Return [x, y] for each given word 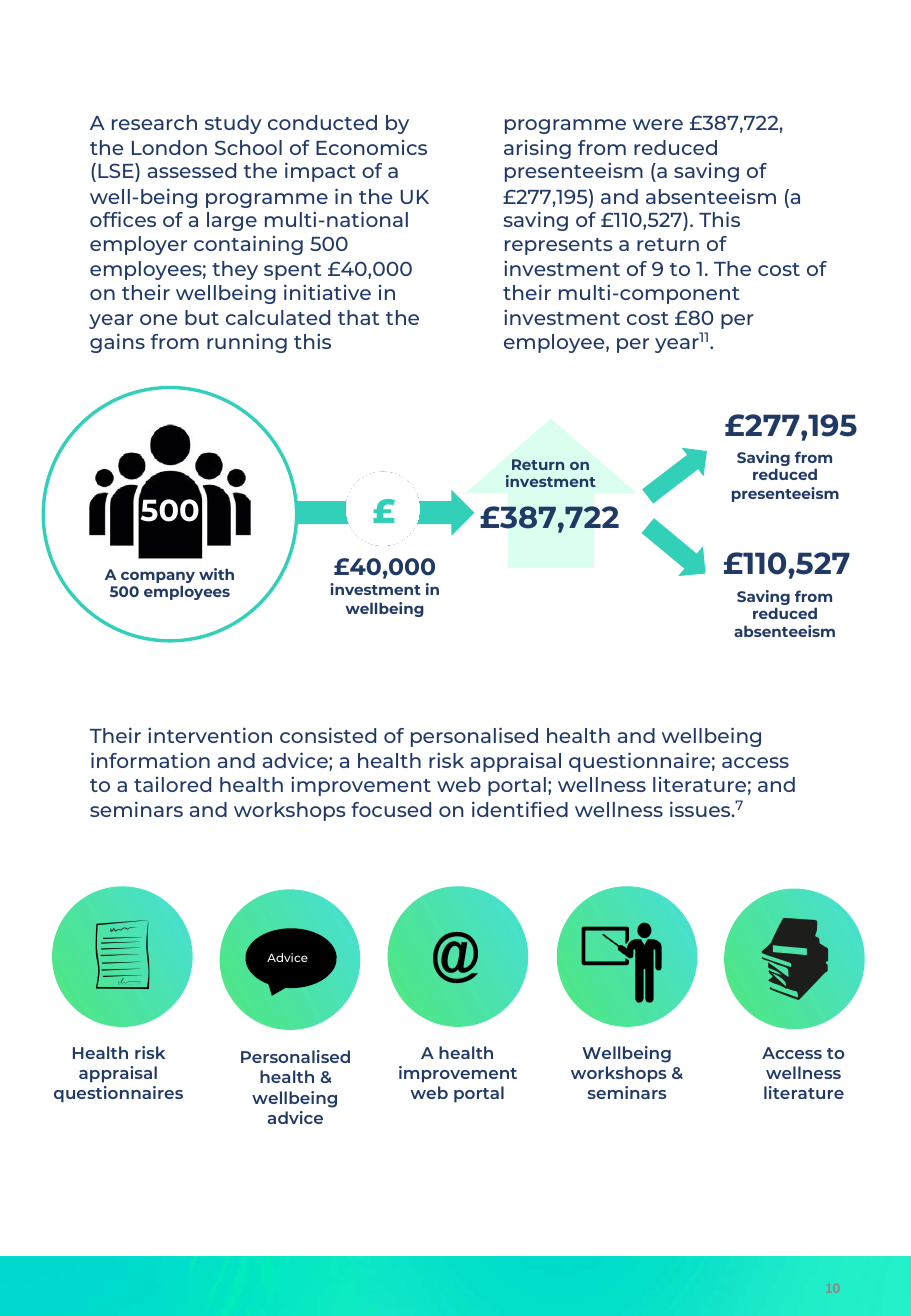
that [358, 317]
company [158, 578]
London [169, 147]
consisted [328, 735]
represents [558, 246]
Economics [371, 147]
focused [391, 809]
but [202, 317]
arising [537, 149]
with [216, 574]
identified [520, 809]
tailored [172, 784]
